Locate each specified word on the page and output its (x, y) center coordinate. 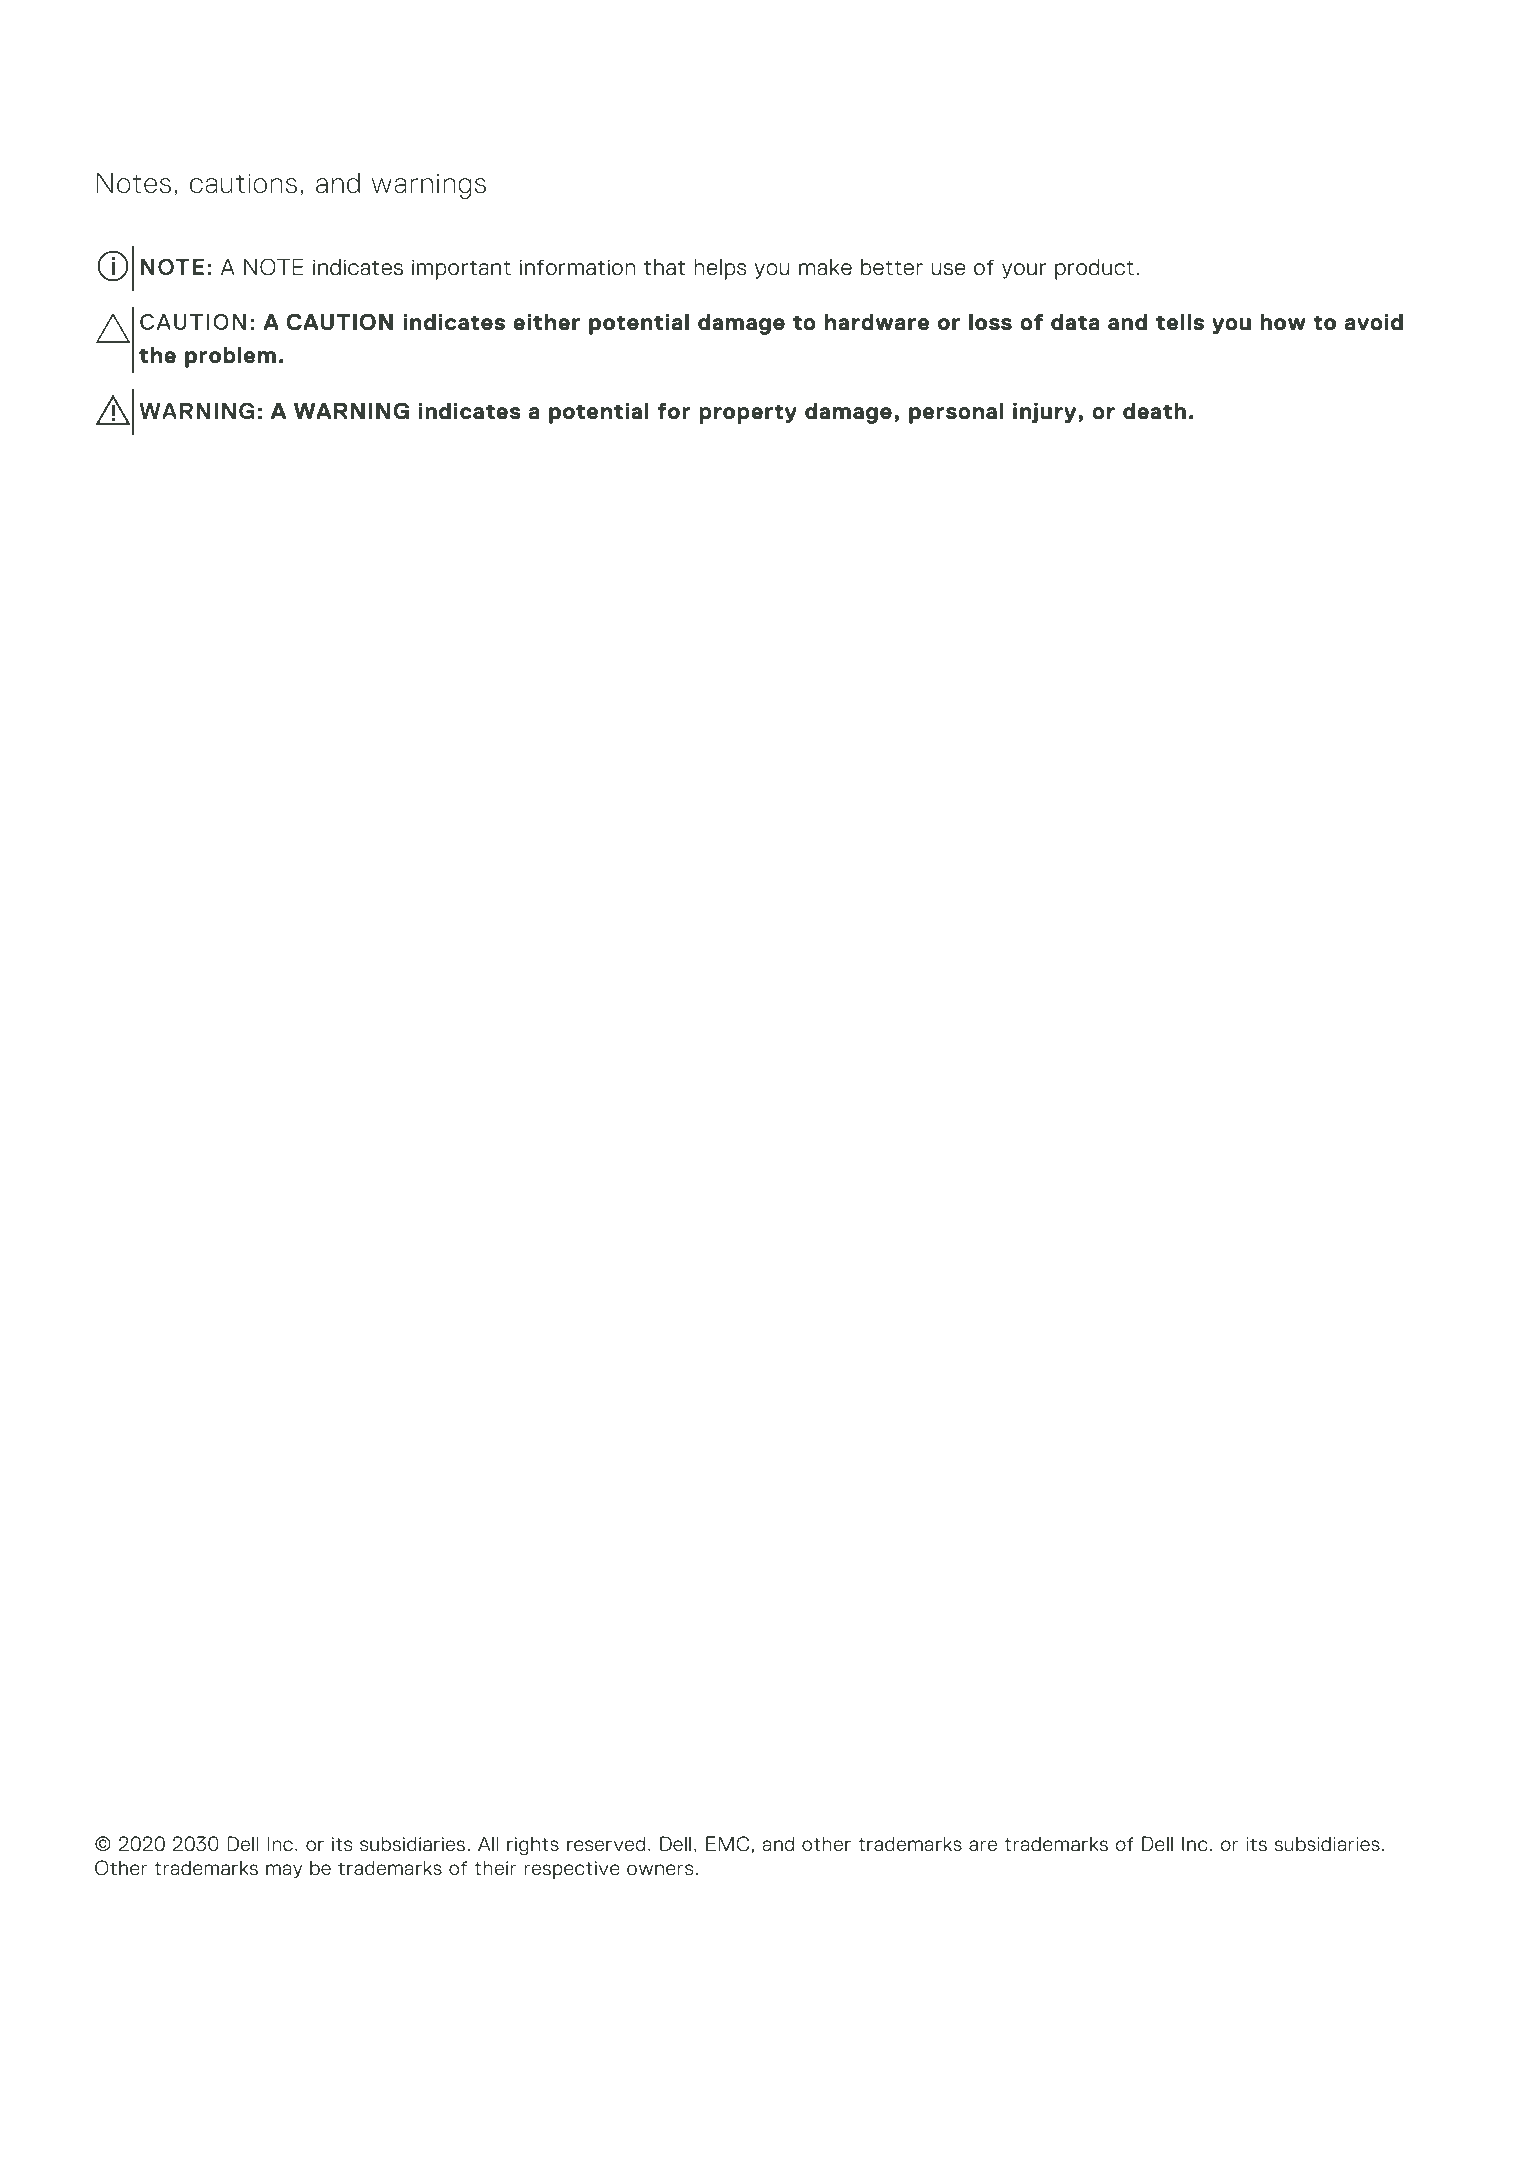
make (825, 267)
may (284, 1871)
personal (956, 413)
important (461, 270)
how (1282, 322)
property (748, 414)
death (1154, 411)
